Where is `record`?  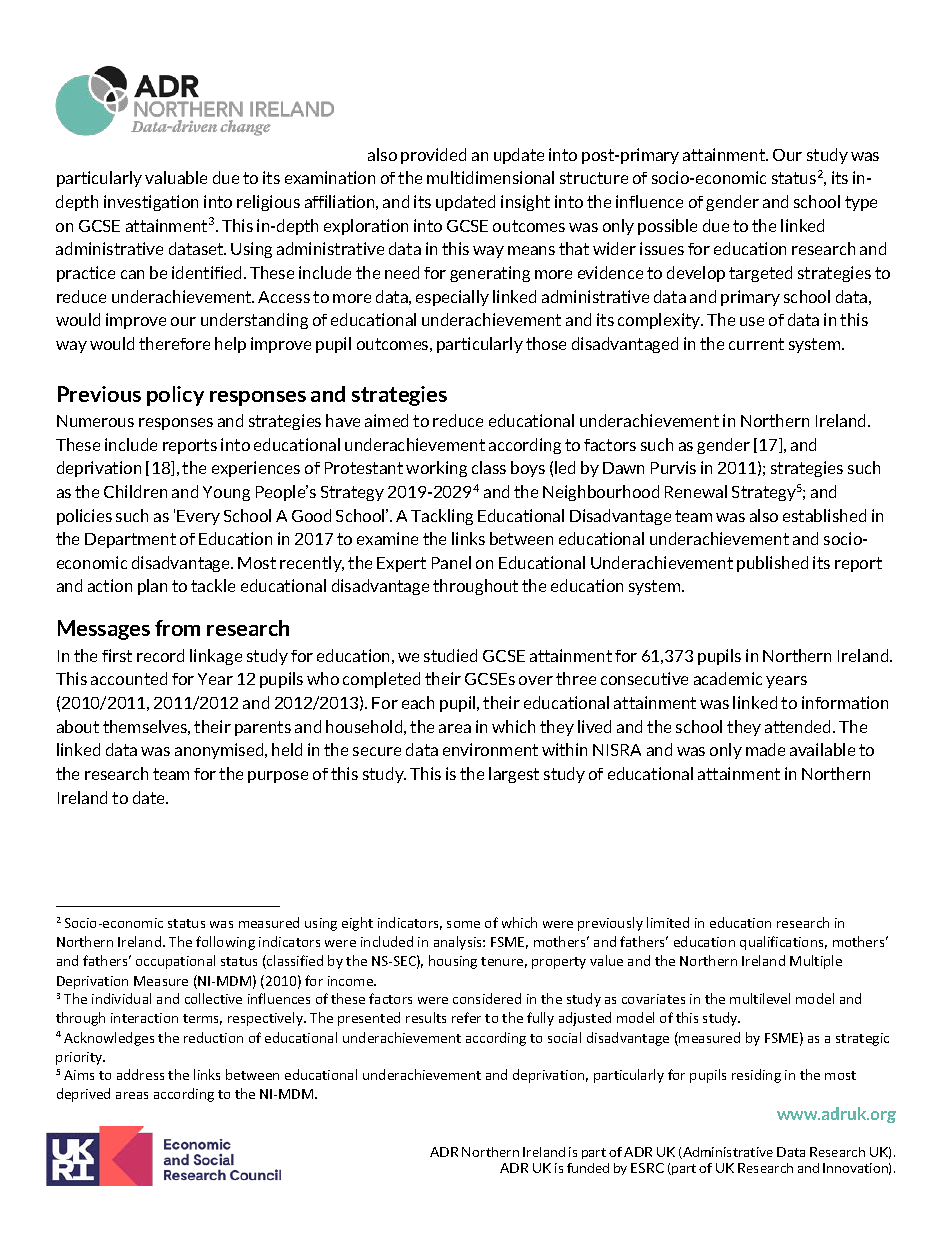
record is located at coordinates (160, 655).
